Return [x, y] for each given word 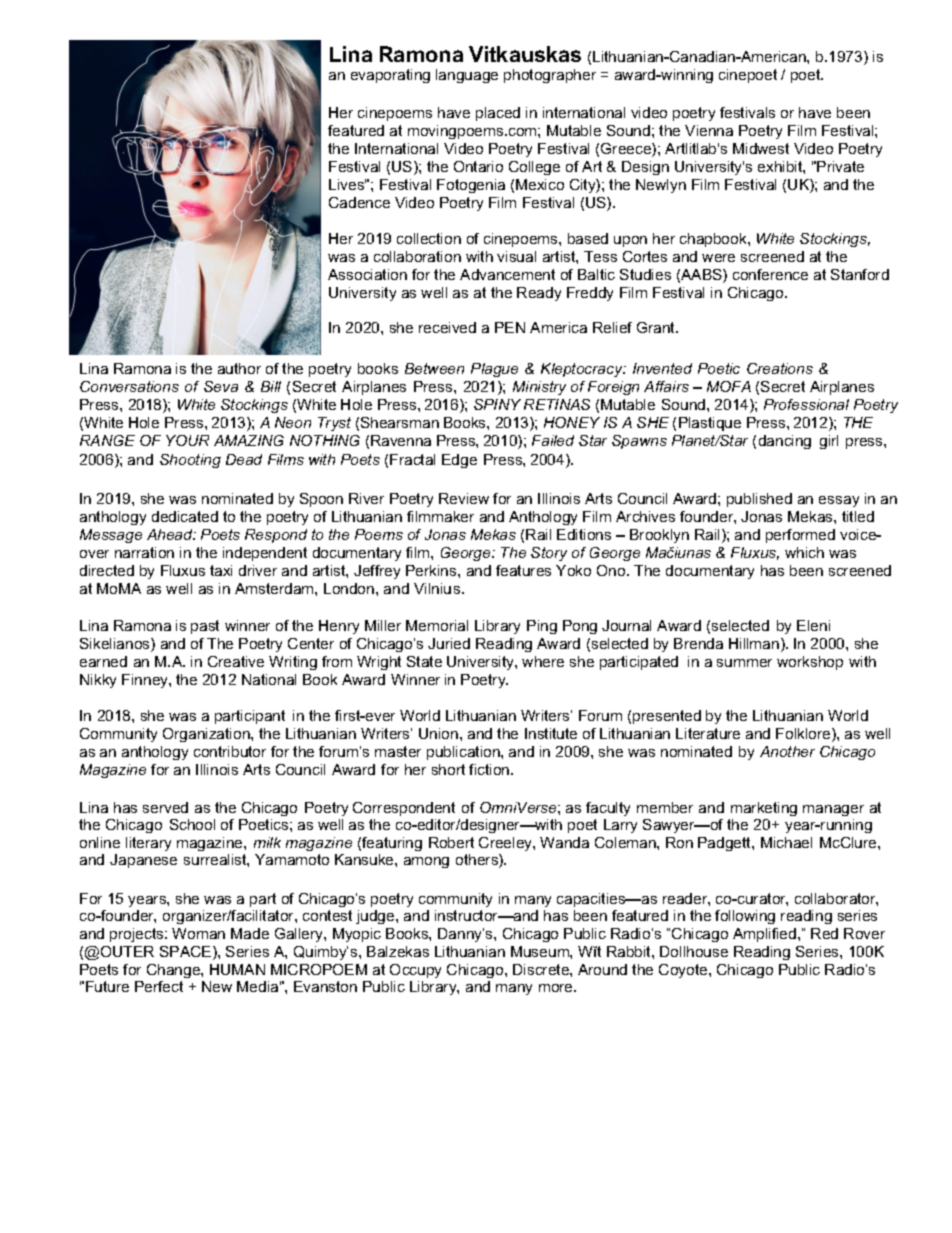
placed [498, 114]
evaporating [390, 76]
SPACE [187, 953]
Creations [780, 368]
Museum [541, 951]
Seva [221, 386]
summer [744, 663]
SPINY [497, 404]
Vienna [709, 130]
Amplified [764, 935]
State [424, 661]
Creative [236, 661]
